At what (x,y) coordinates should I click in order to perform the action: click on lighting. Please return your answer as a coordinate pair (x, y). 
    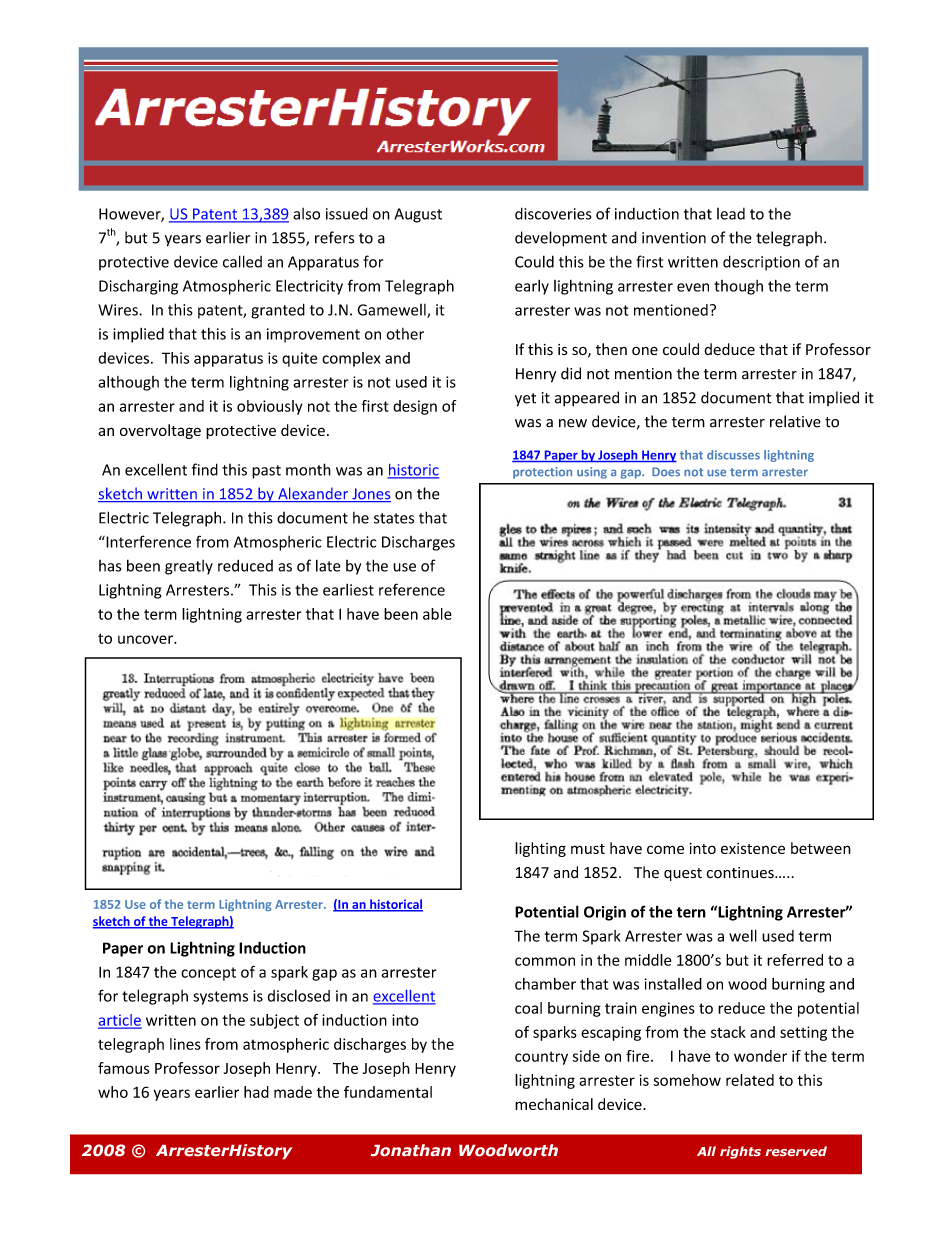
    Looking at the image, I should click on (540, 849).
